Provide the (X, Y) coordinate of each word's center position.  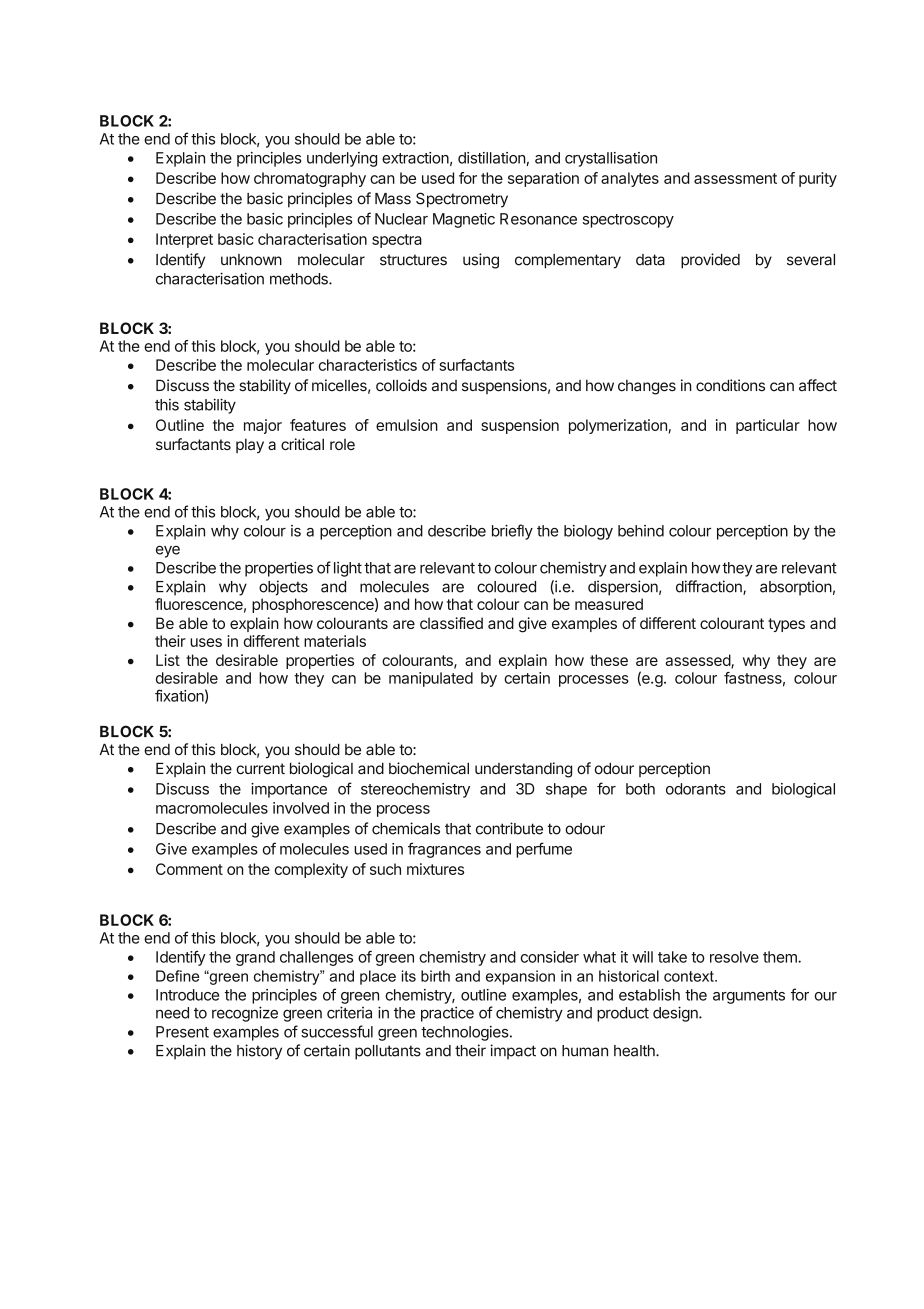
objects (283, 588)
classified (451, 623)
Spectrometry (462, 200)
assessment (735, 178)
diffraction (710, 587)
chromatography (310, 179)
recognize (245, 1014)
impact (513, 1052)
